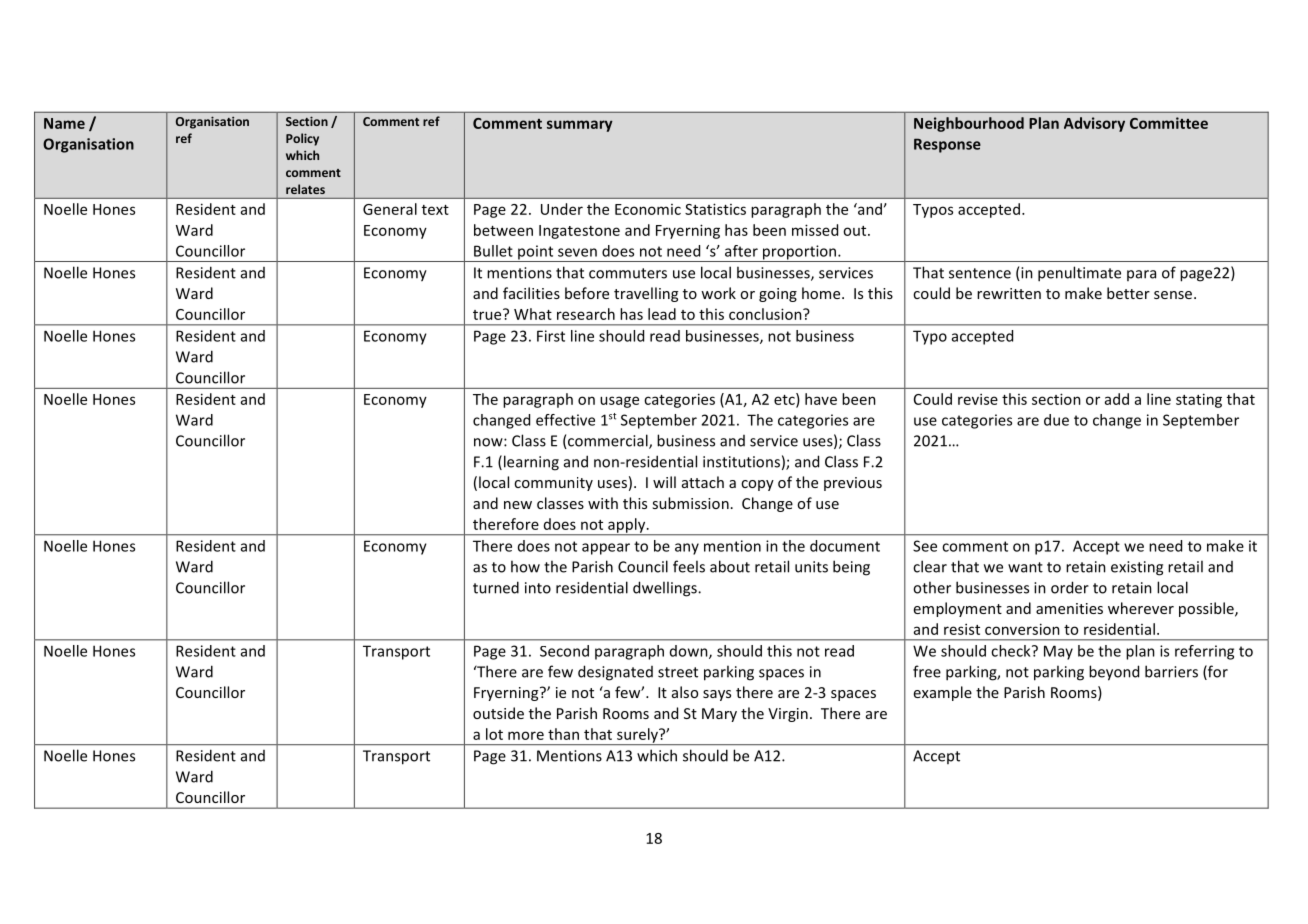  I want to click on learning, so click(530, 463).
